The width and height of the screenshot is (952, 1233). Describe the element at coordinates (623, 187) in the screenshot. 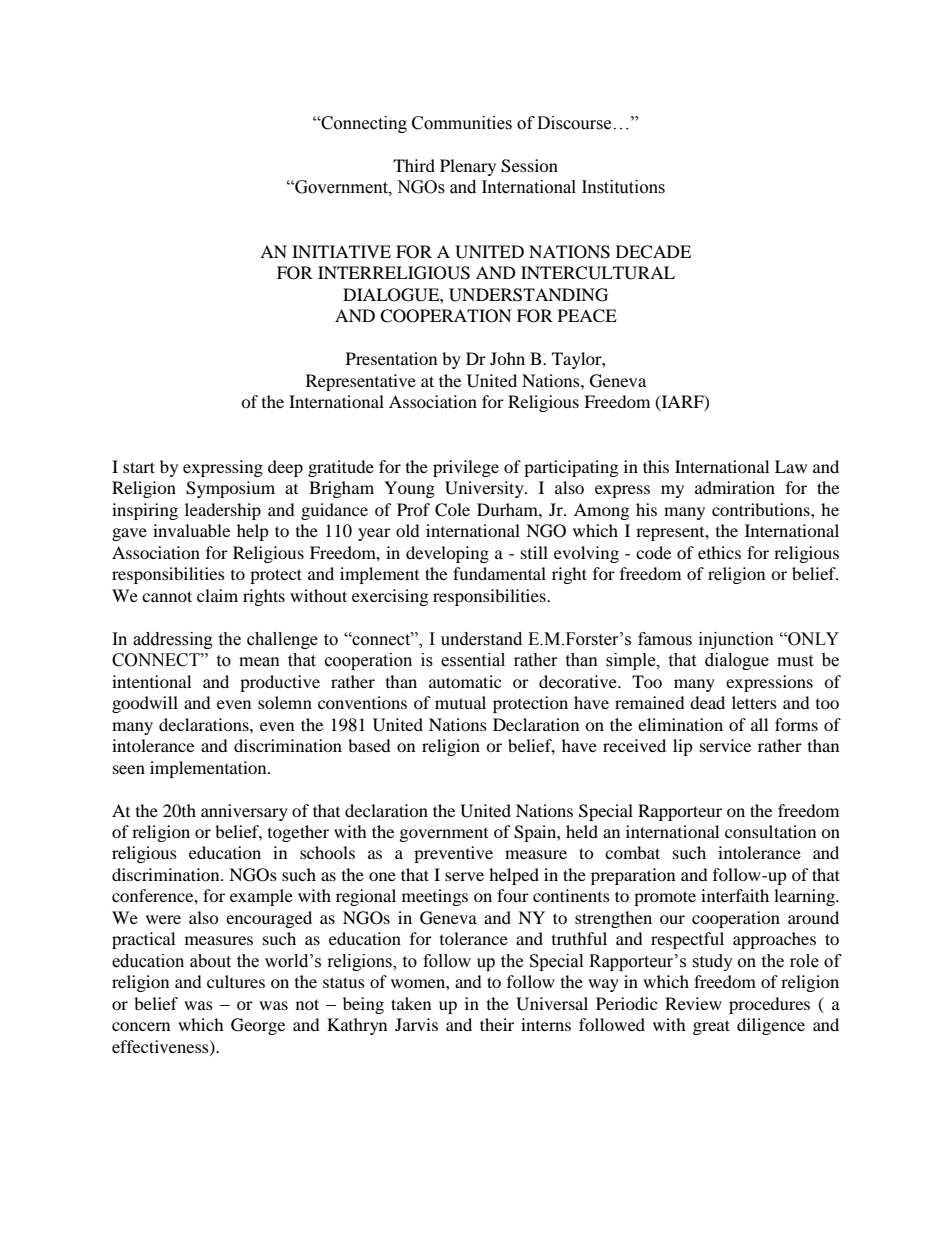

I see `Institutions` at that location.
